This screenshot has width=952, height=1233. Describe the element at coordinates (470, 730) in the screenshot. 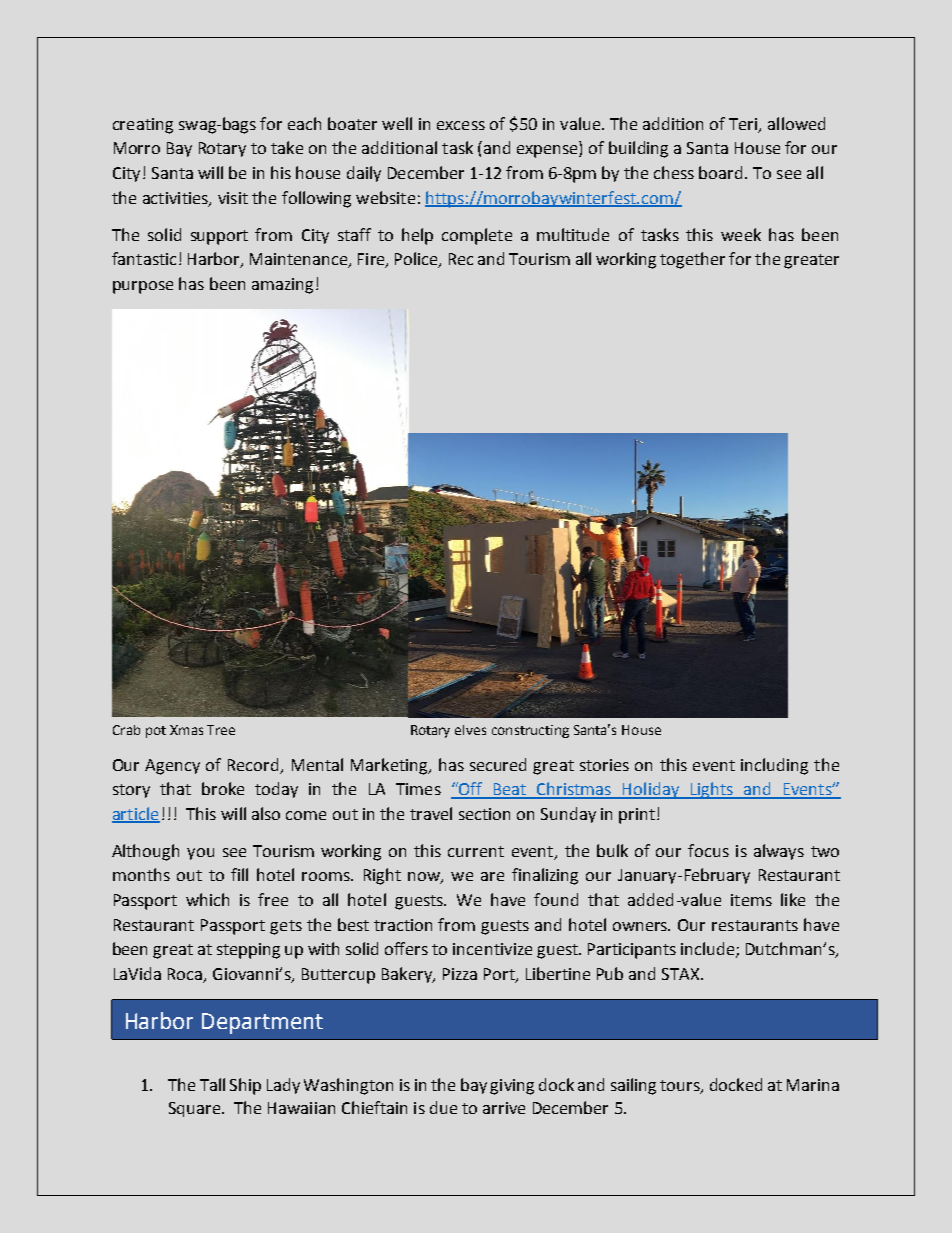

I see `elves` at that location.
